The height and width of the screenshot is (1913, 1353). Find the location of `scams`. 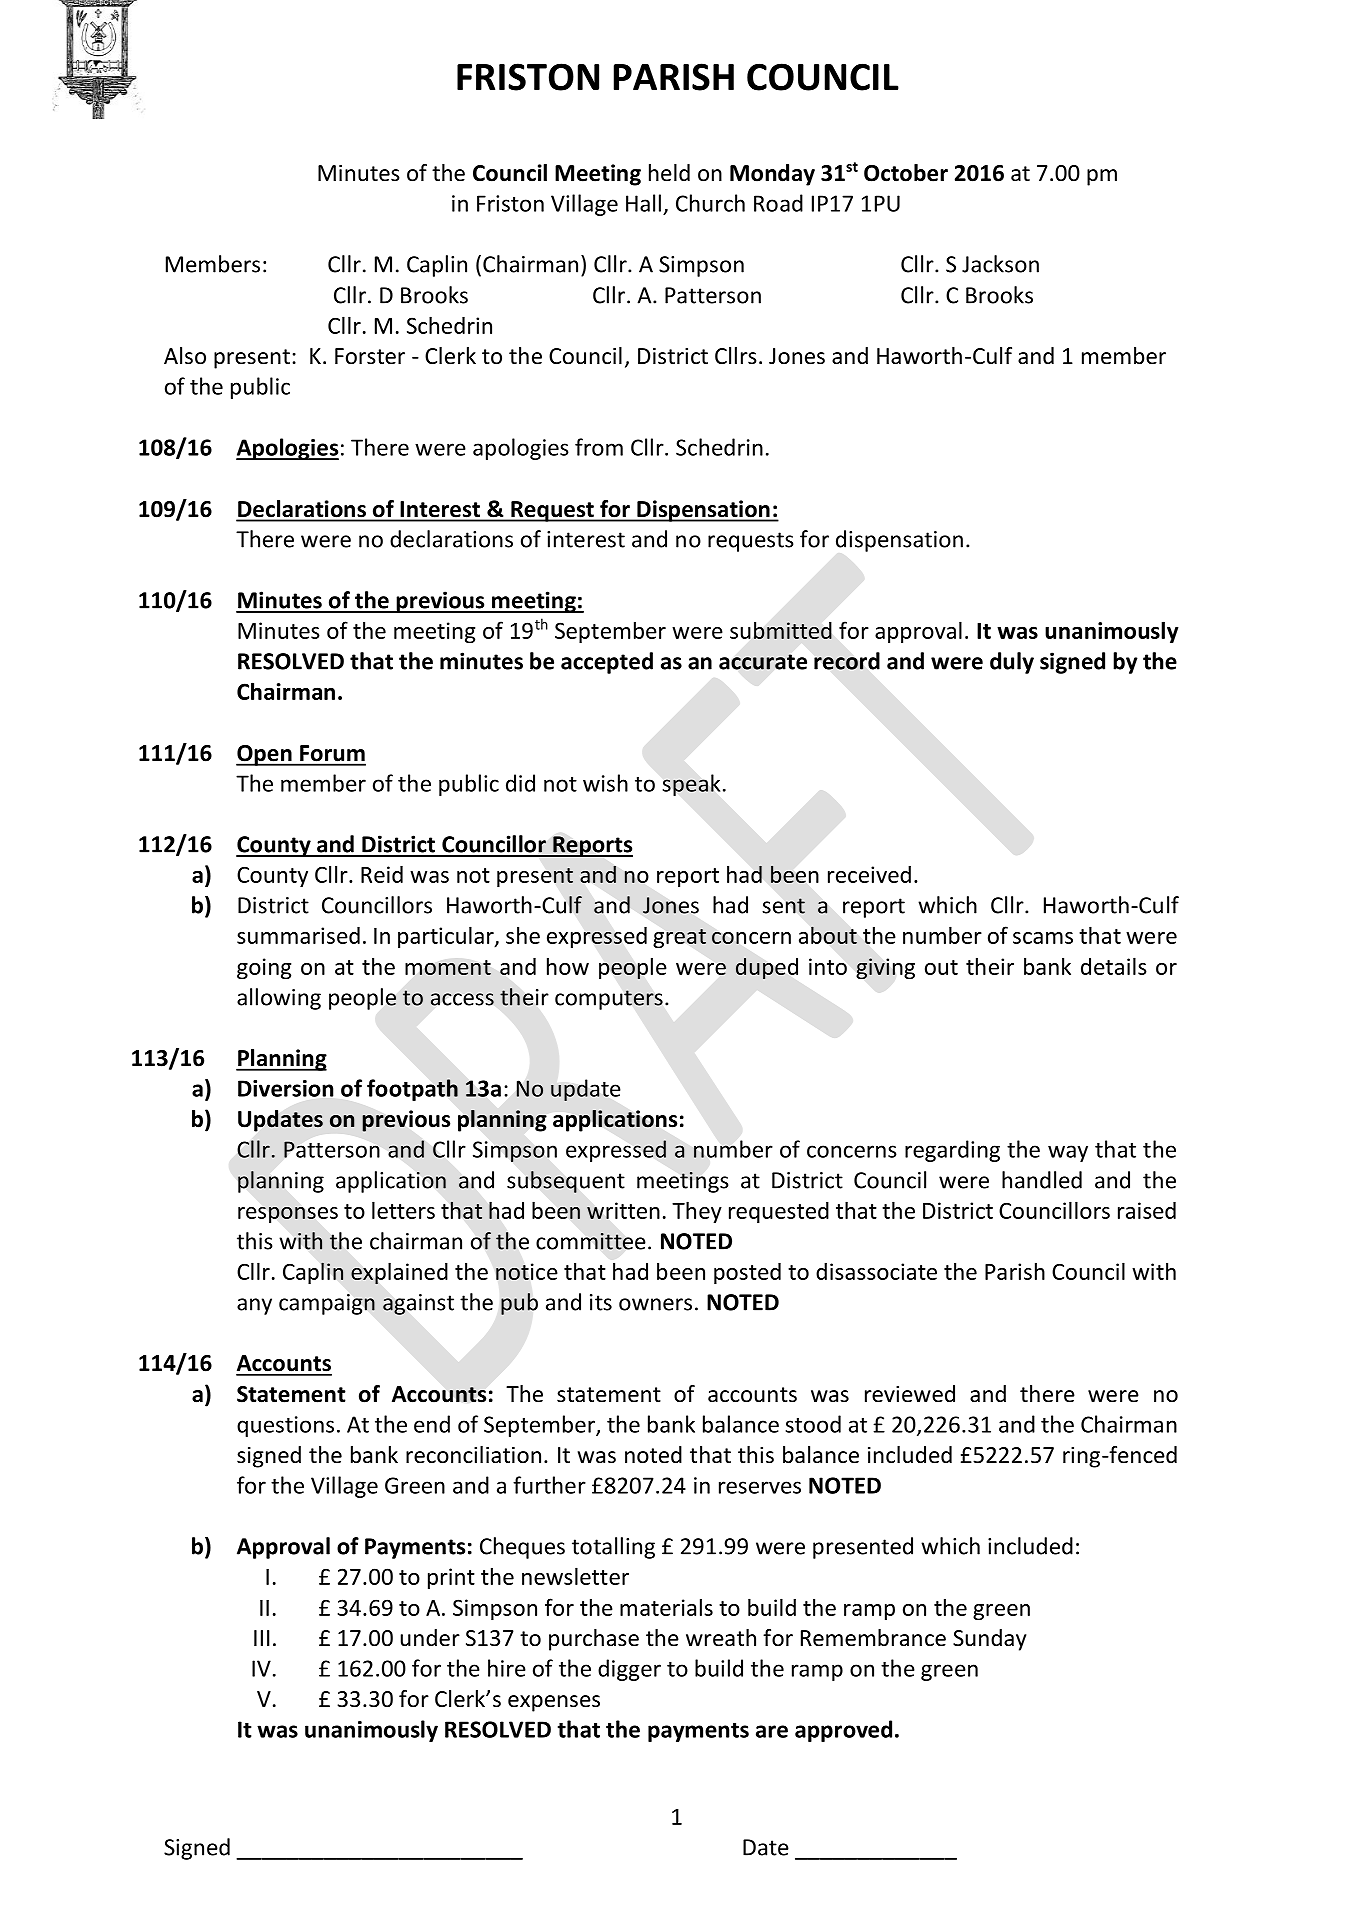

scams is located at coordinates (1043, 938).
